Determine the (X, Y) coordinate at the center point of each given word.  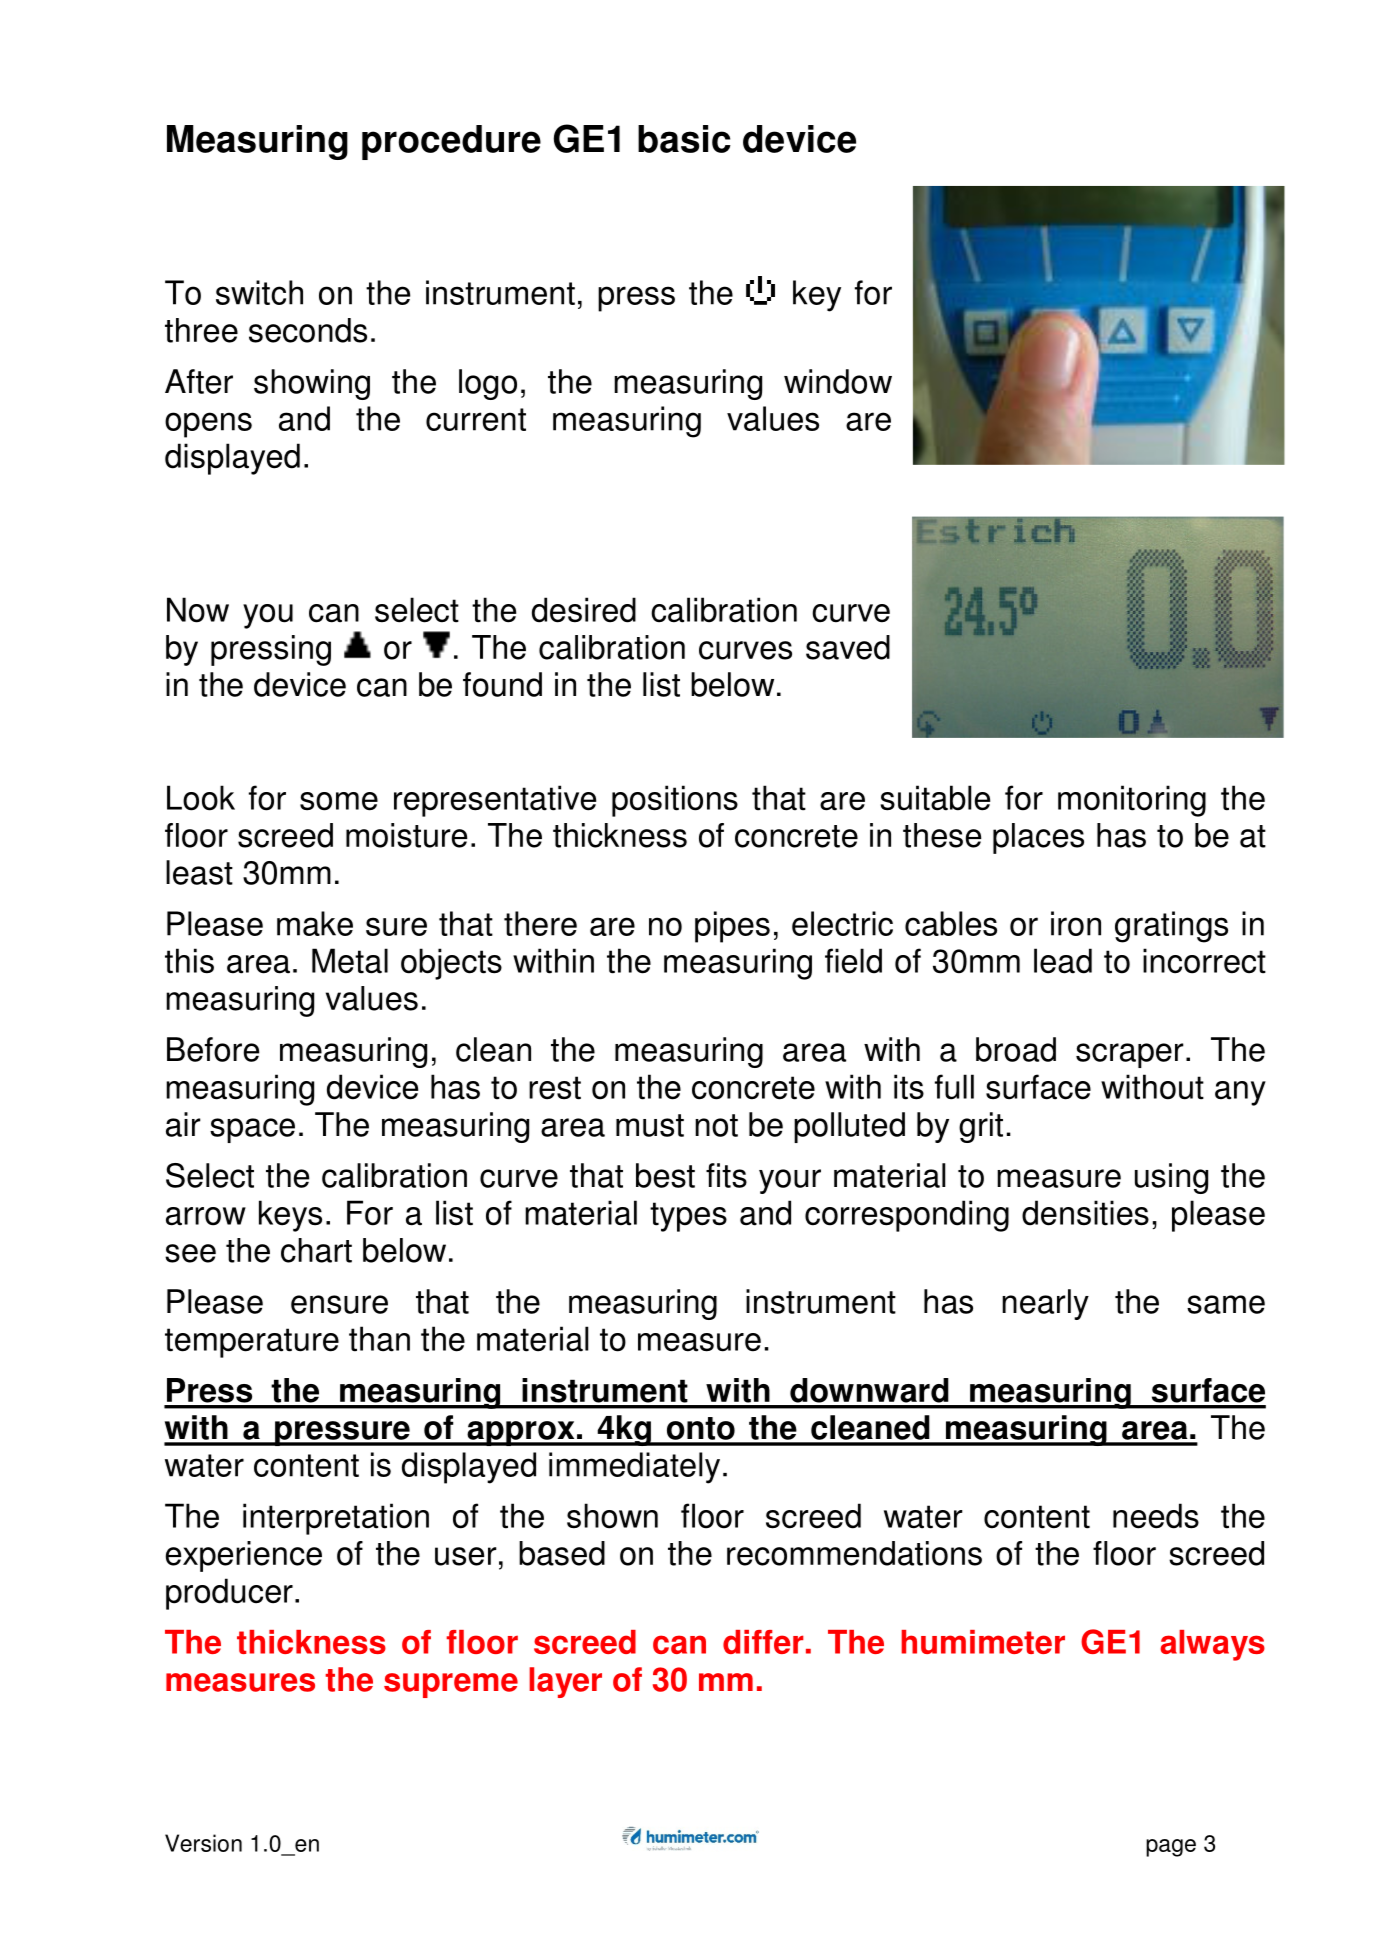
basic (684, 139)
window (838, 381)
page (1171, 1848)
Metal (350, 961)
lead (1063, 961)
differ (763, 1642)
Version (203, 1843)
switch (259, 292)
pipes (732, 927)
